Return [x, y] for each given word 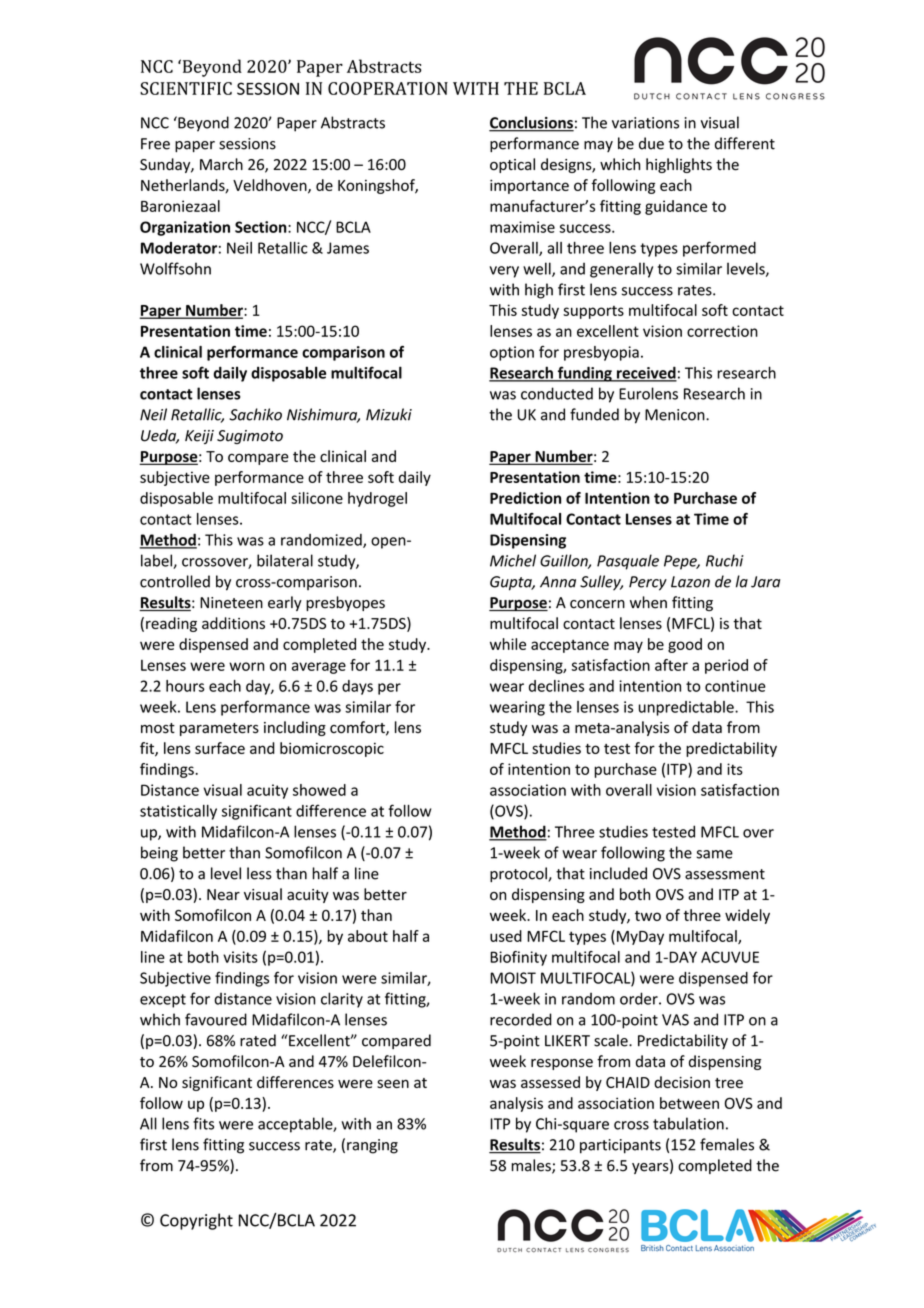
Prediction [525, 498]
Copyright [196, 1221]
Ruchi [725, 560]
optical [512, 165]
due [651, 143]
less [259, 873]
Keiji [199, 437]
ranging [372, 1146]
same [714, 854]
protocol [519, 874]
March [221, 164]
